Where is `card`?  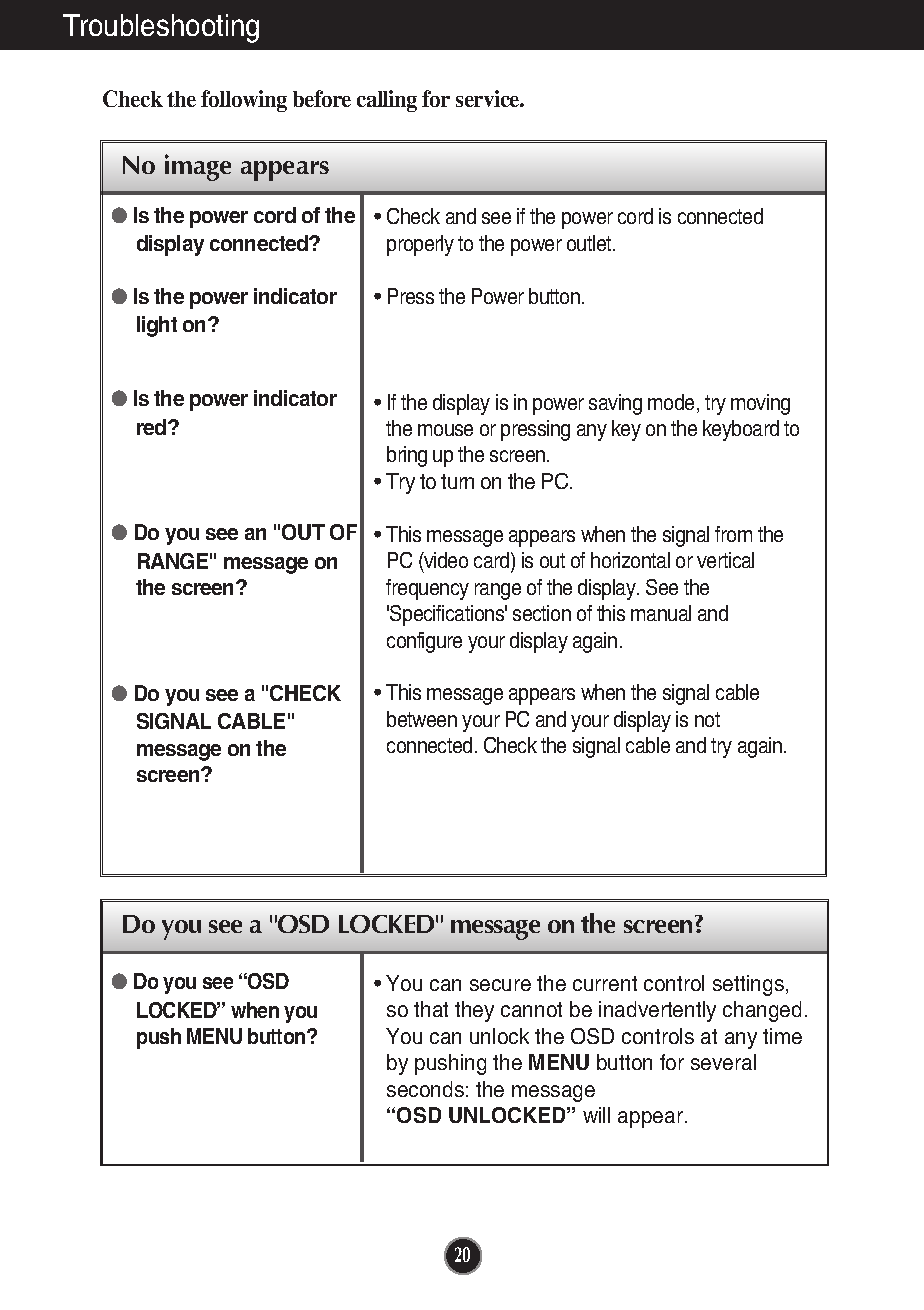
card is located at coordinates (493, 562).
